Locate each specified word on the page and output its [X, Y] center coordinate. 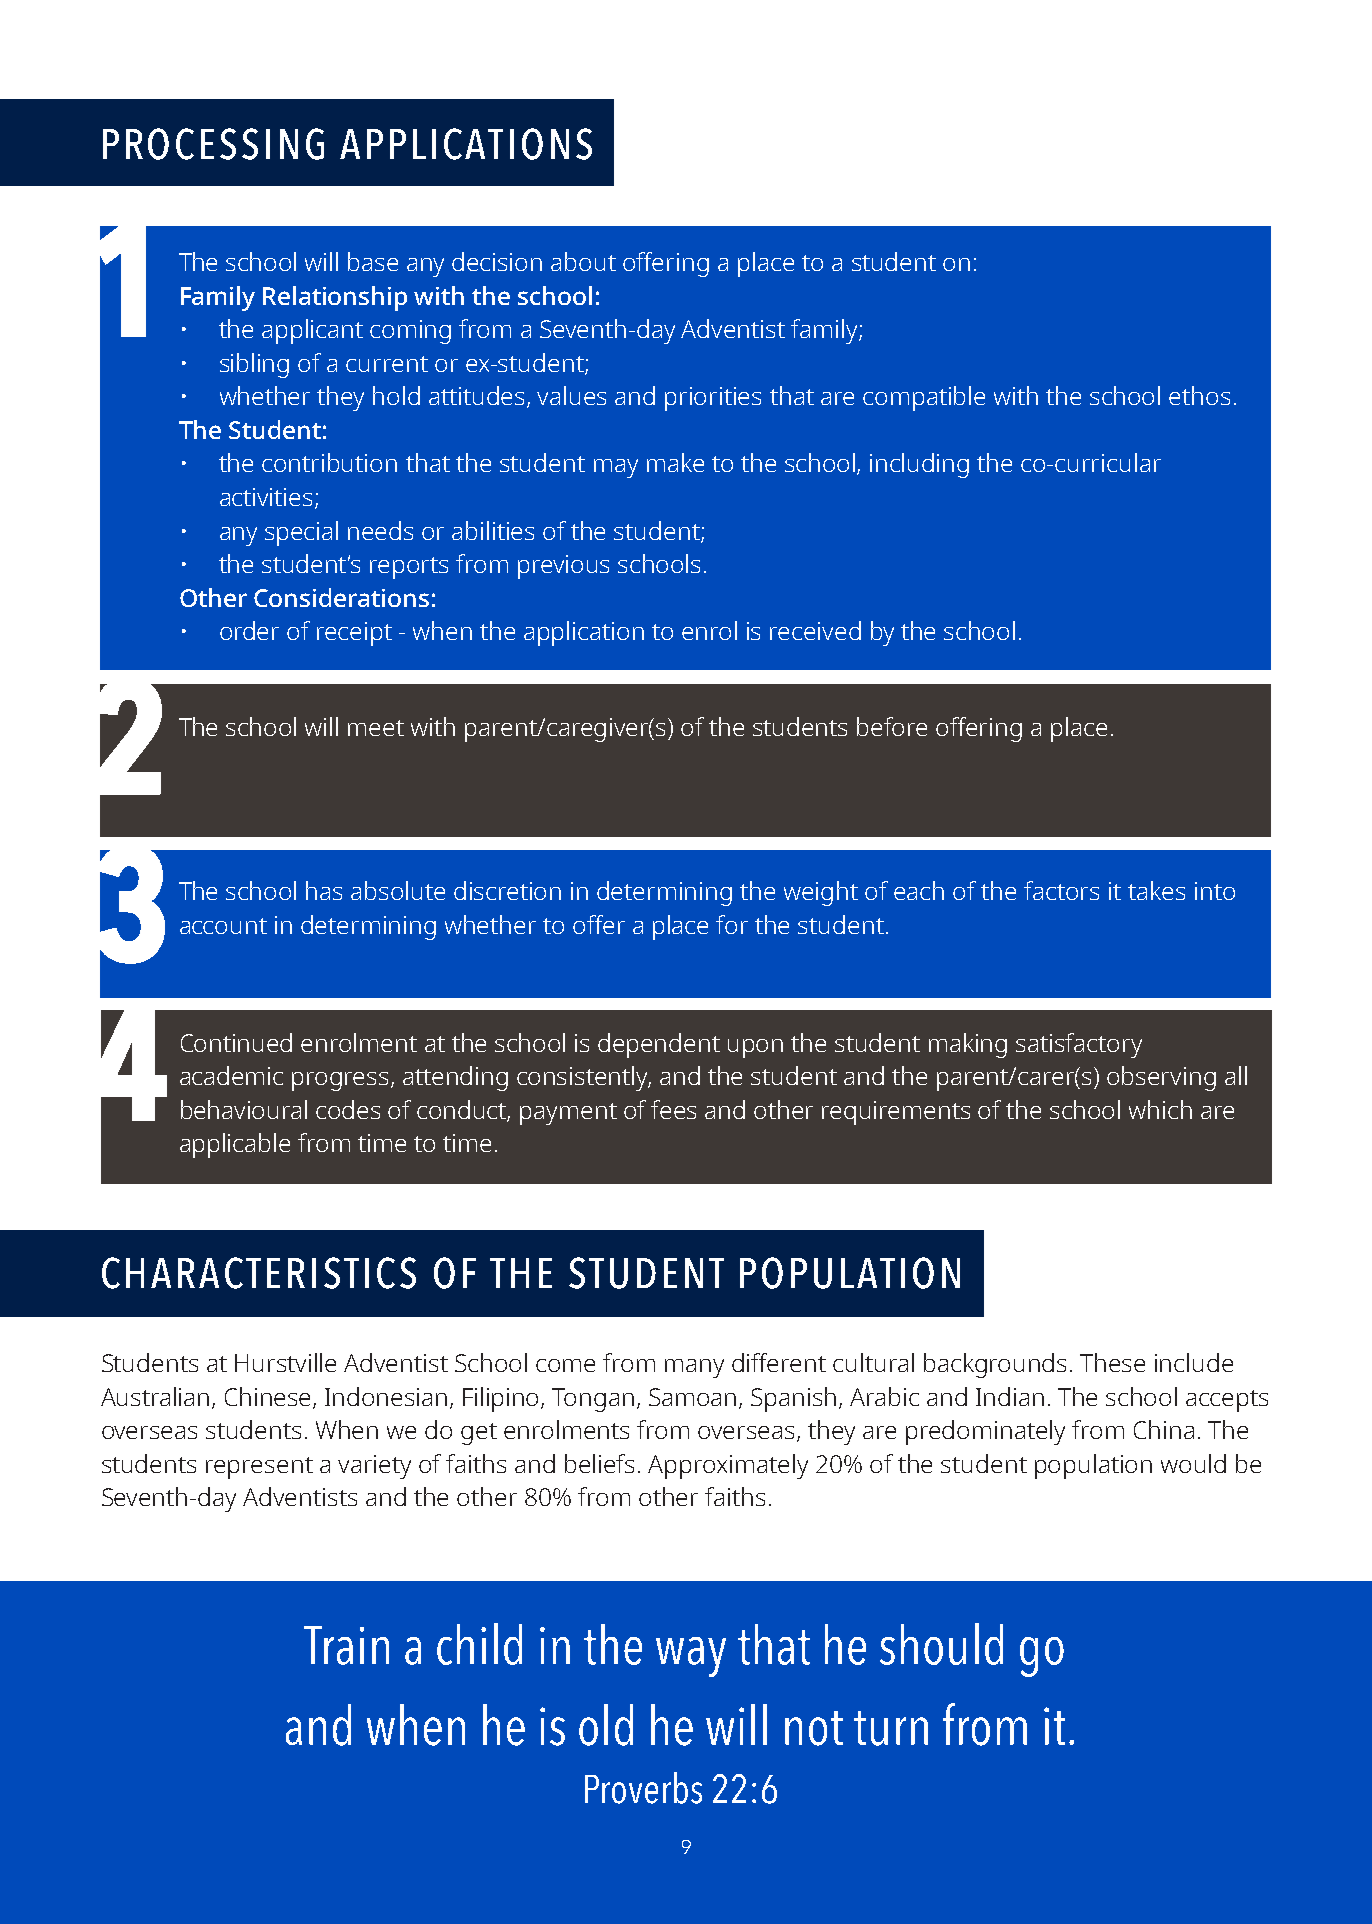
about [583, 261]
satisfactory [1079, 1045]
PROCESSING [213, 144]
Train [346, 1645]
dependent [659, 1045]
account [223, 926]
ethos [1199, 395]
